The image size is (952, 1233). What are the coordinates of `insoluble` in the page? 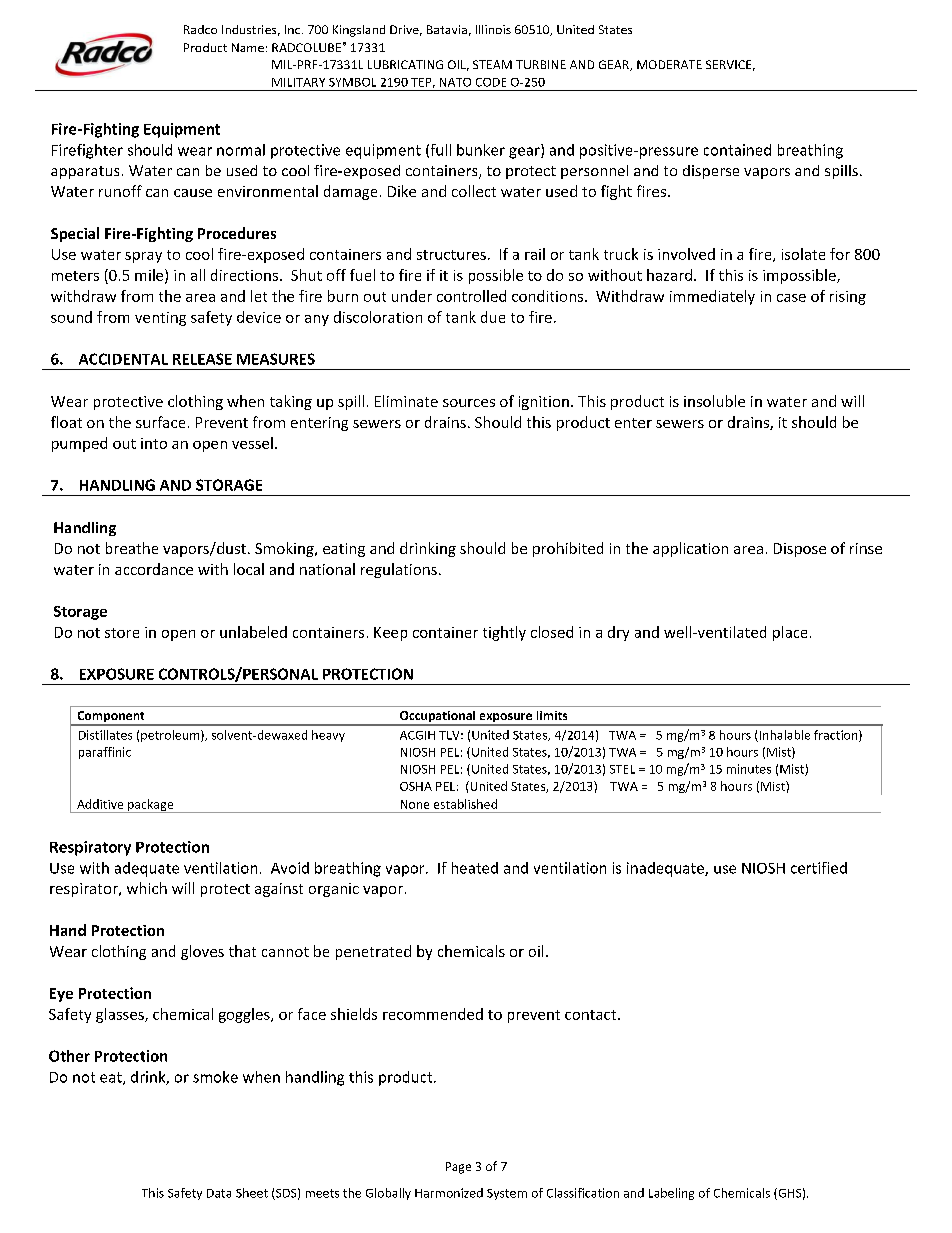 It's located at (714, 401).
